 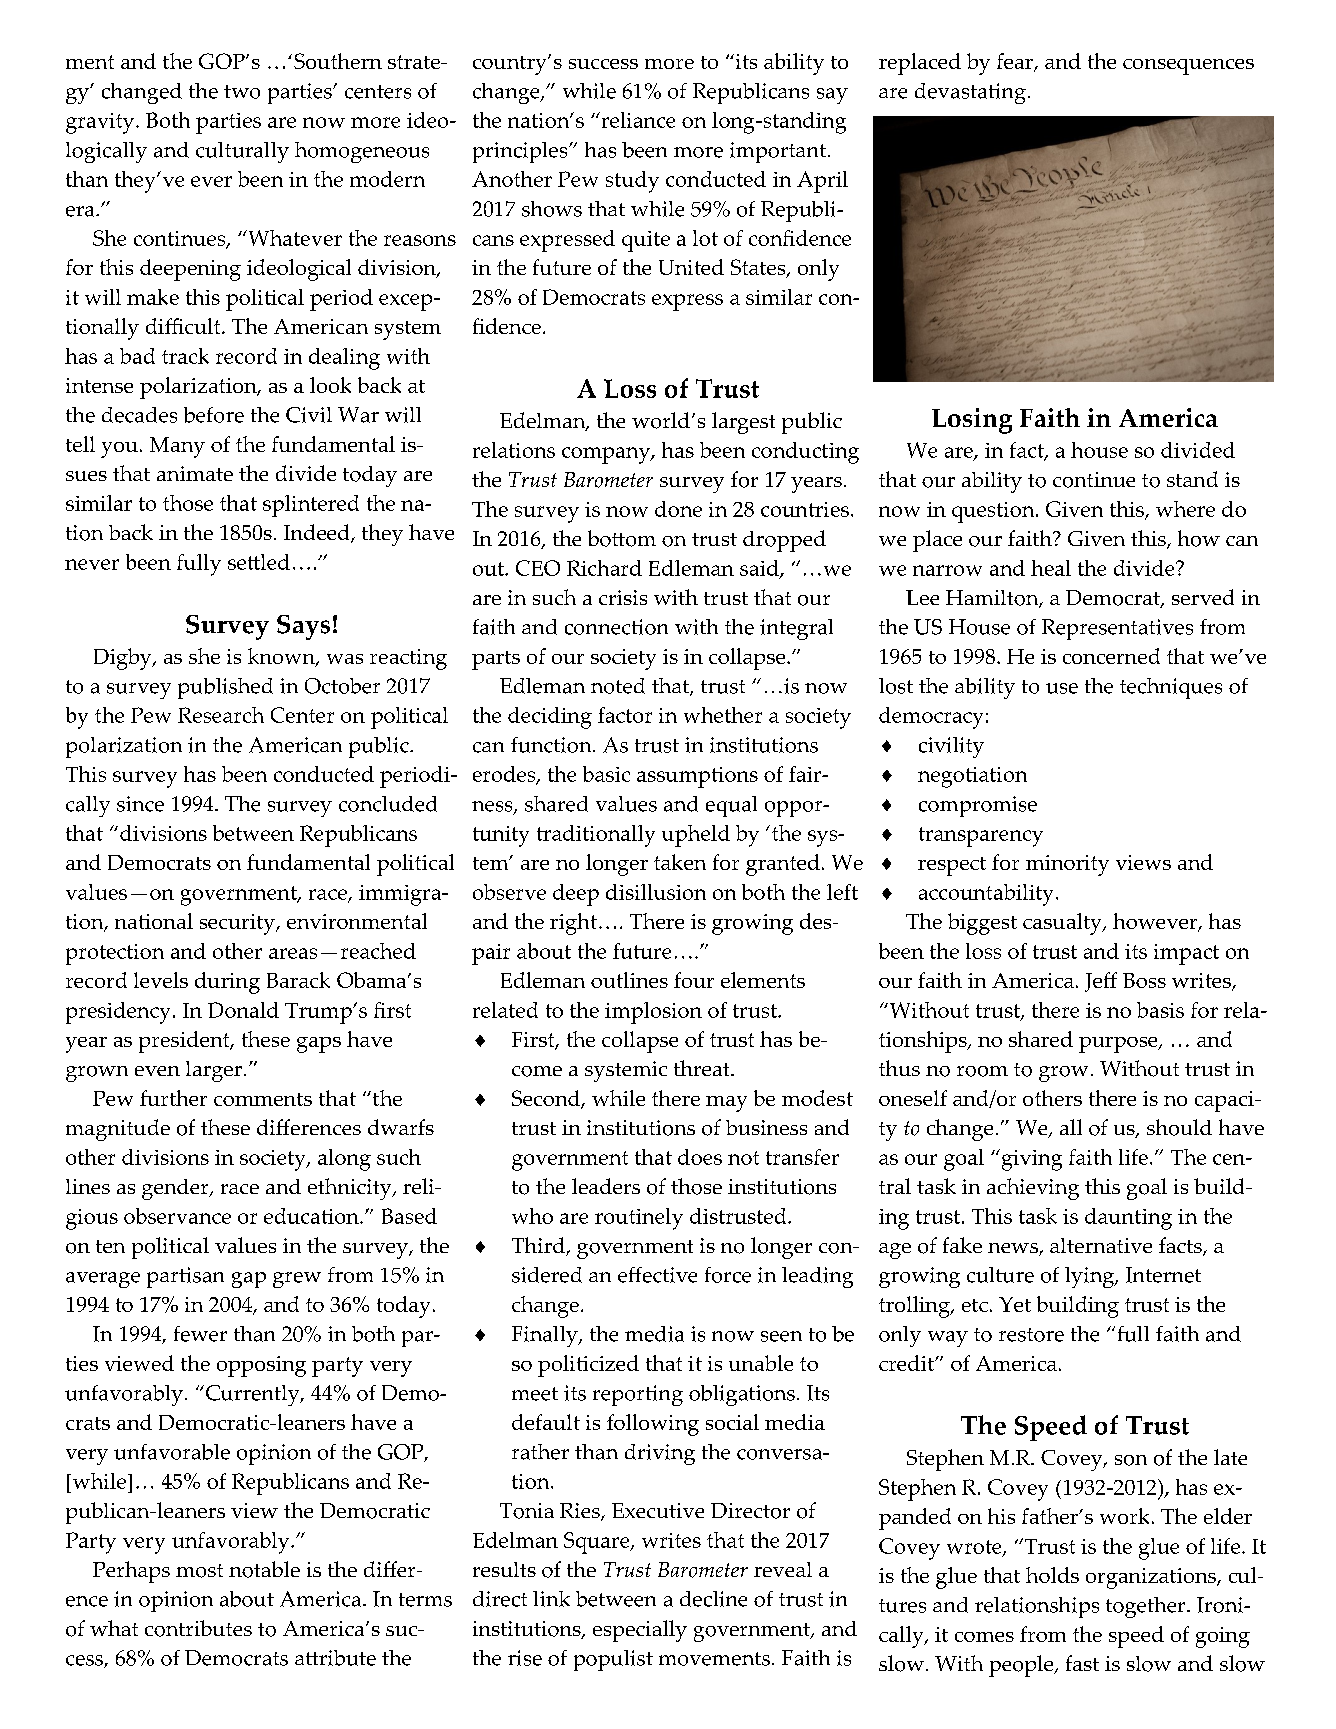 What do you see at coordinates (632, 182) in the page?
I see `study` at bounding box center [632, 182].
